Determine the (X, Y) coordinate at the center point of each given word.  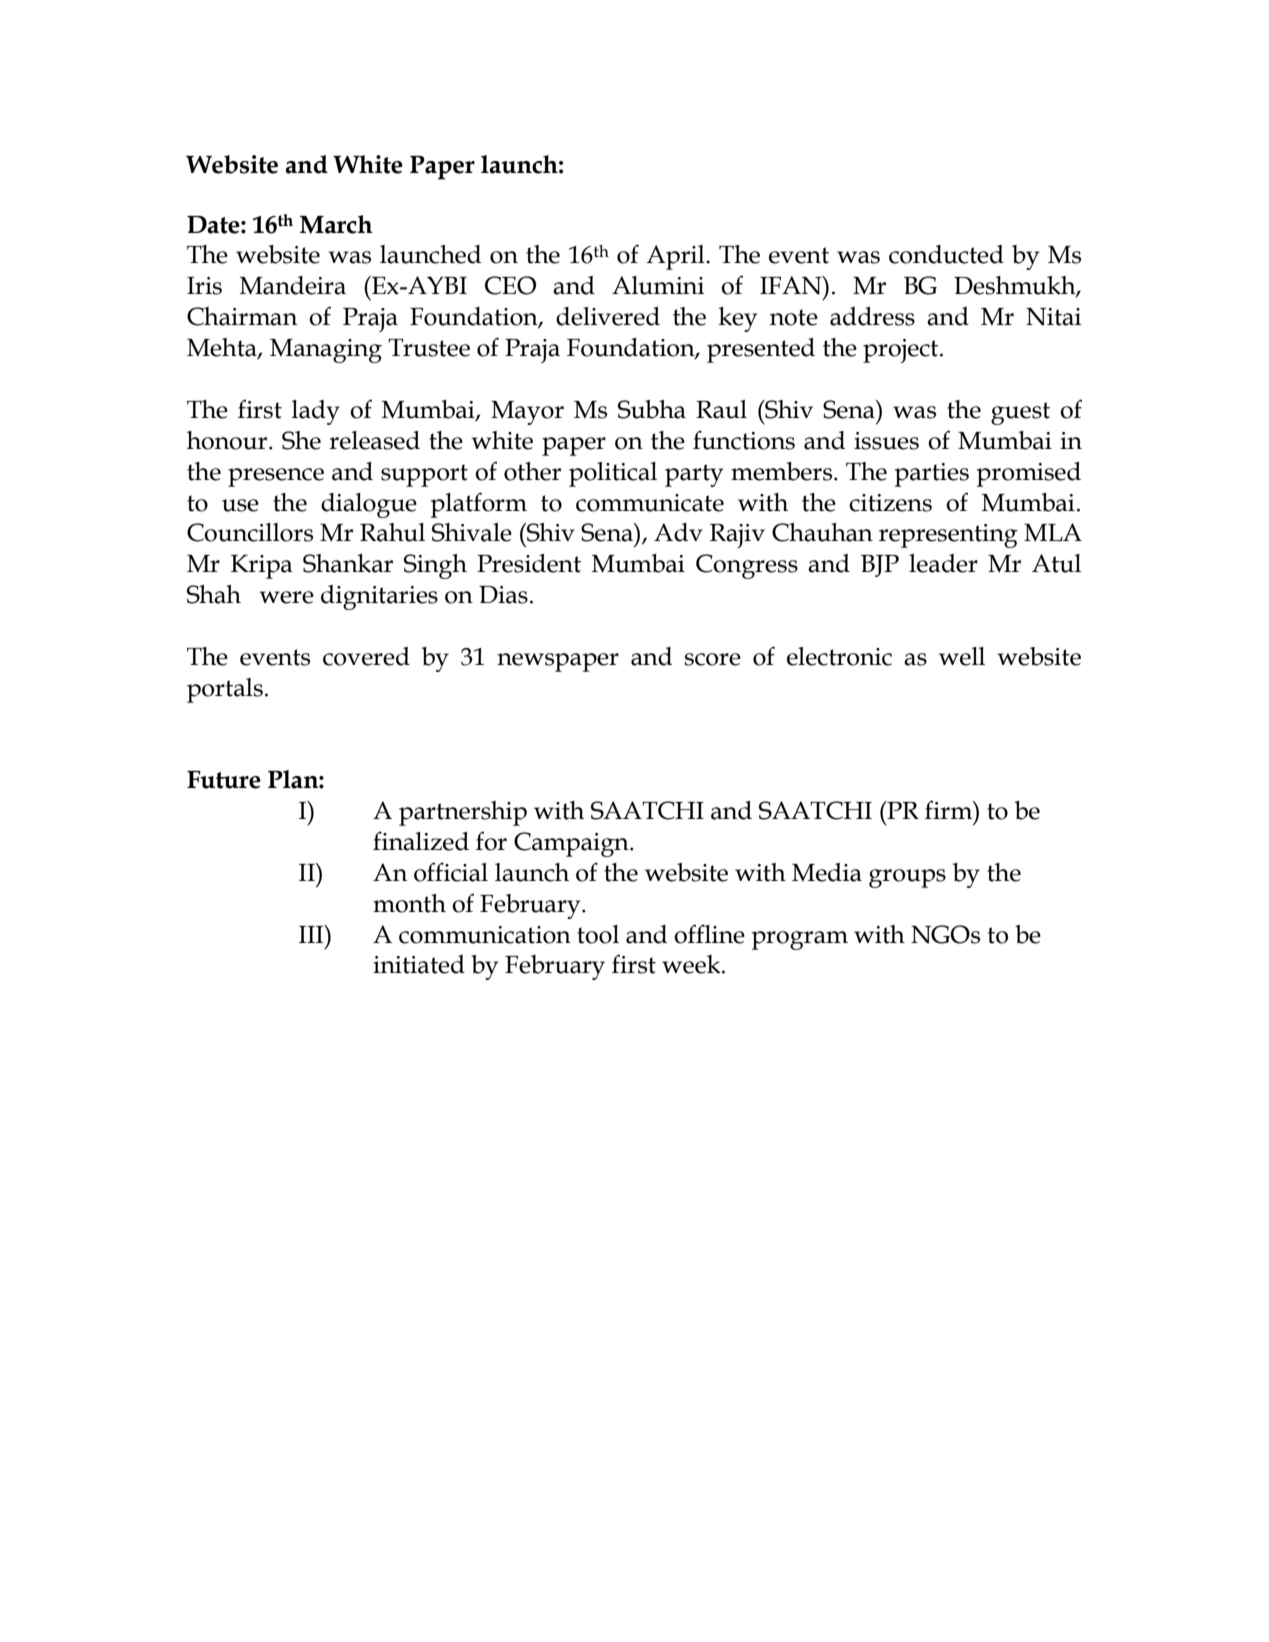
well (962, 656)
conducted (946, 254)
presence (276, 477)
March (336, 224)
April (676, 257)
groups (907, 878)
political (613, 474)
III (312, 934)
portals (225, 690)
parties (932, 475)
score (713, 659)
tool (598, 934)
